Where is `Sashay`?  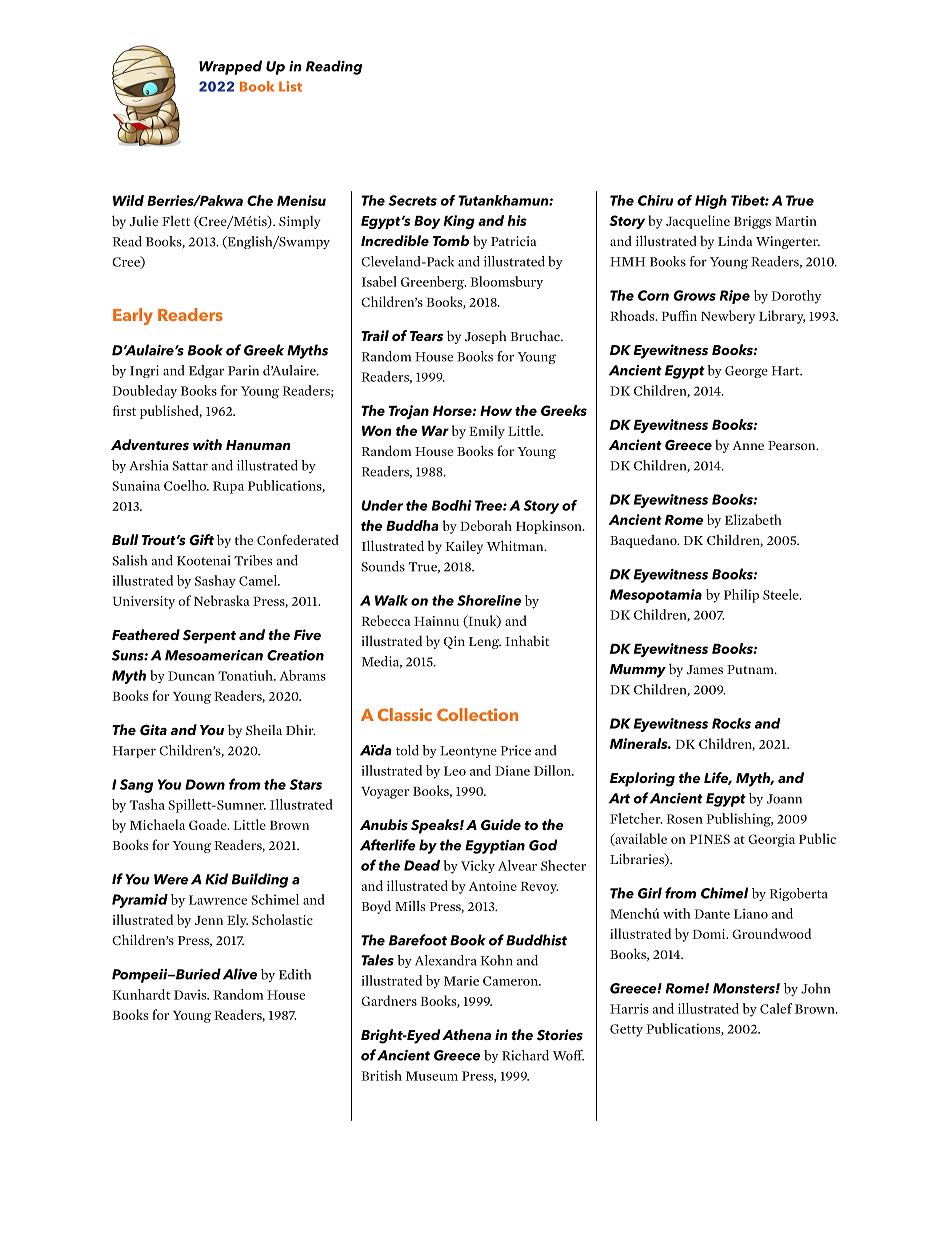 Sashay is located at coordinates (215, 581).
